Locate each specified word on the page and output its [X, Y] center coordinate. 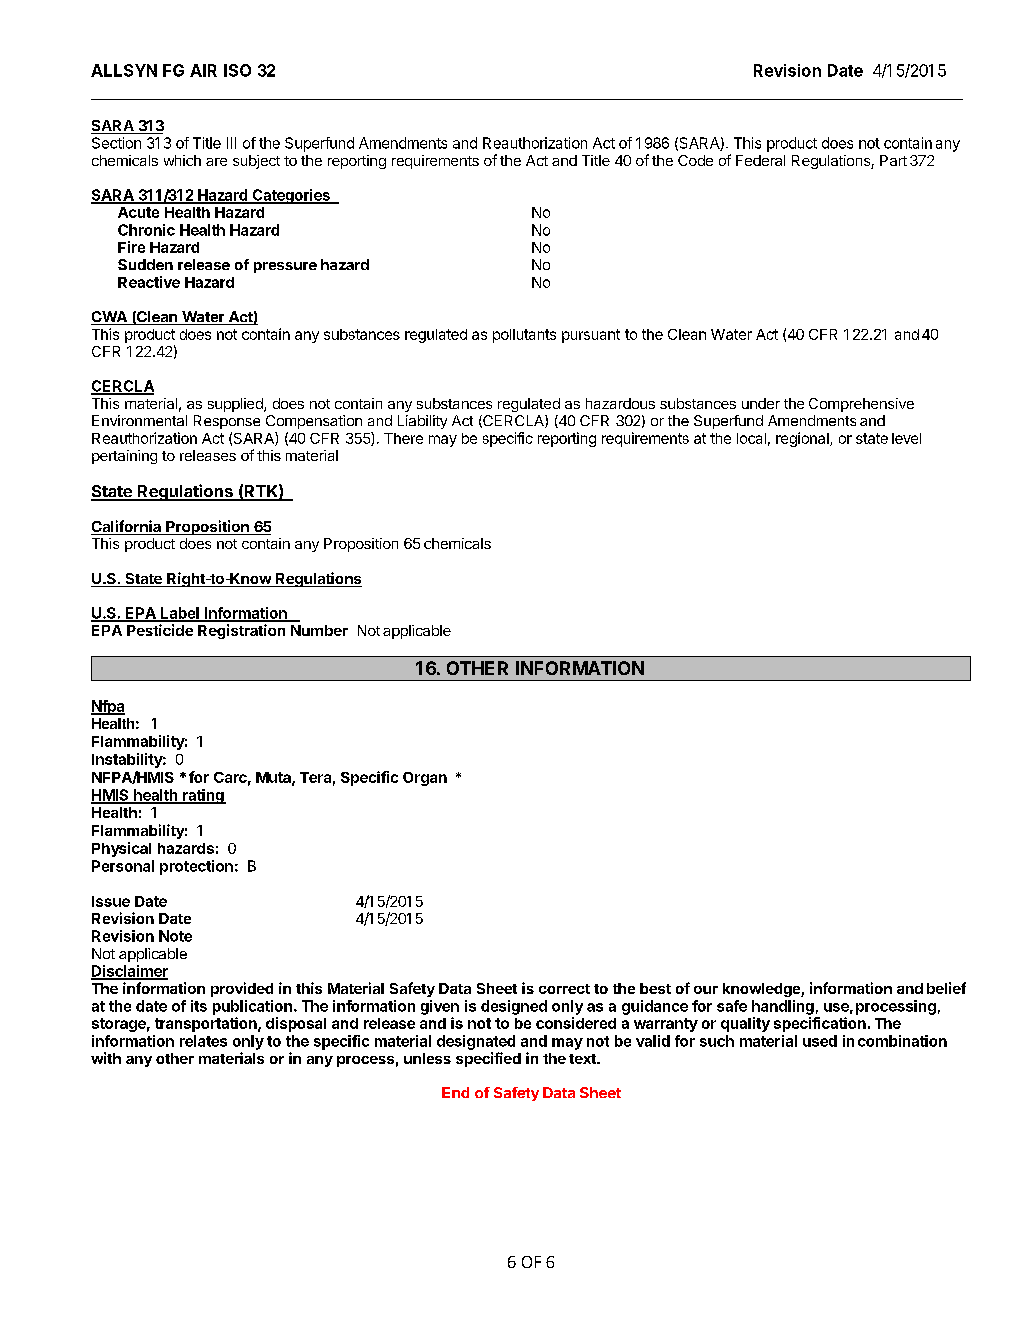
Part [893, 160]
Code [695, 160]
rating [203, 796]
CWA [110, 318]
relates [203, 1041]
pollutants [524, 336]
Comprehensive [861, 405]
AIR [203, 70]
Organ [425, 779]
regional [803, 439]
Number [319, 630]
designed [514, 1007]
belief [946, 988]
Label [180, 614]
